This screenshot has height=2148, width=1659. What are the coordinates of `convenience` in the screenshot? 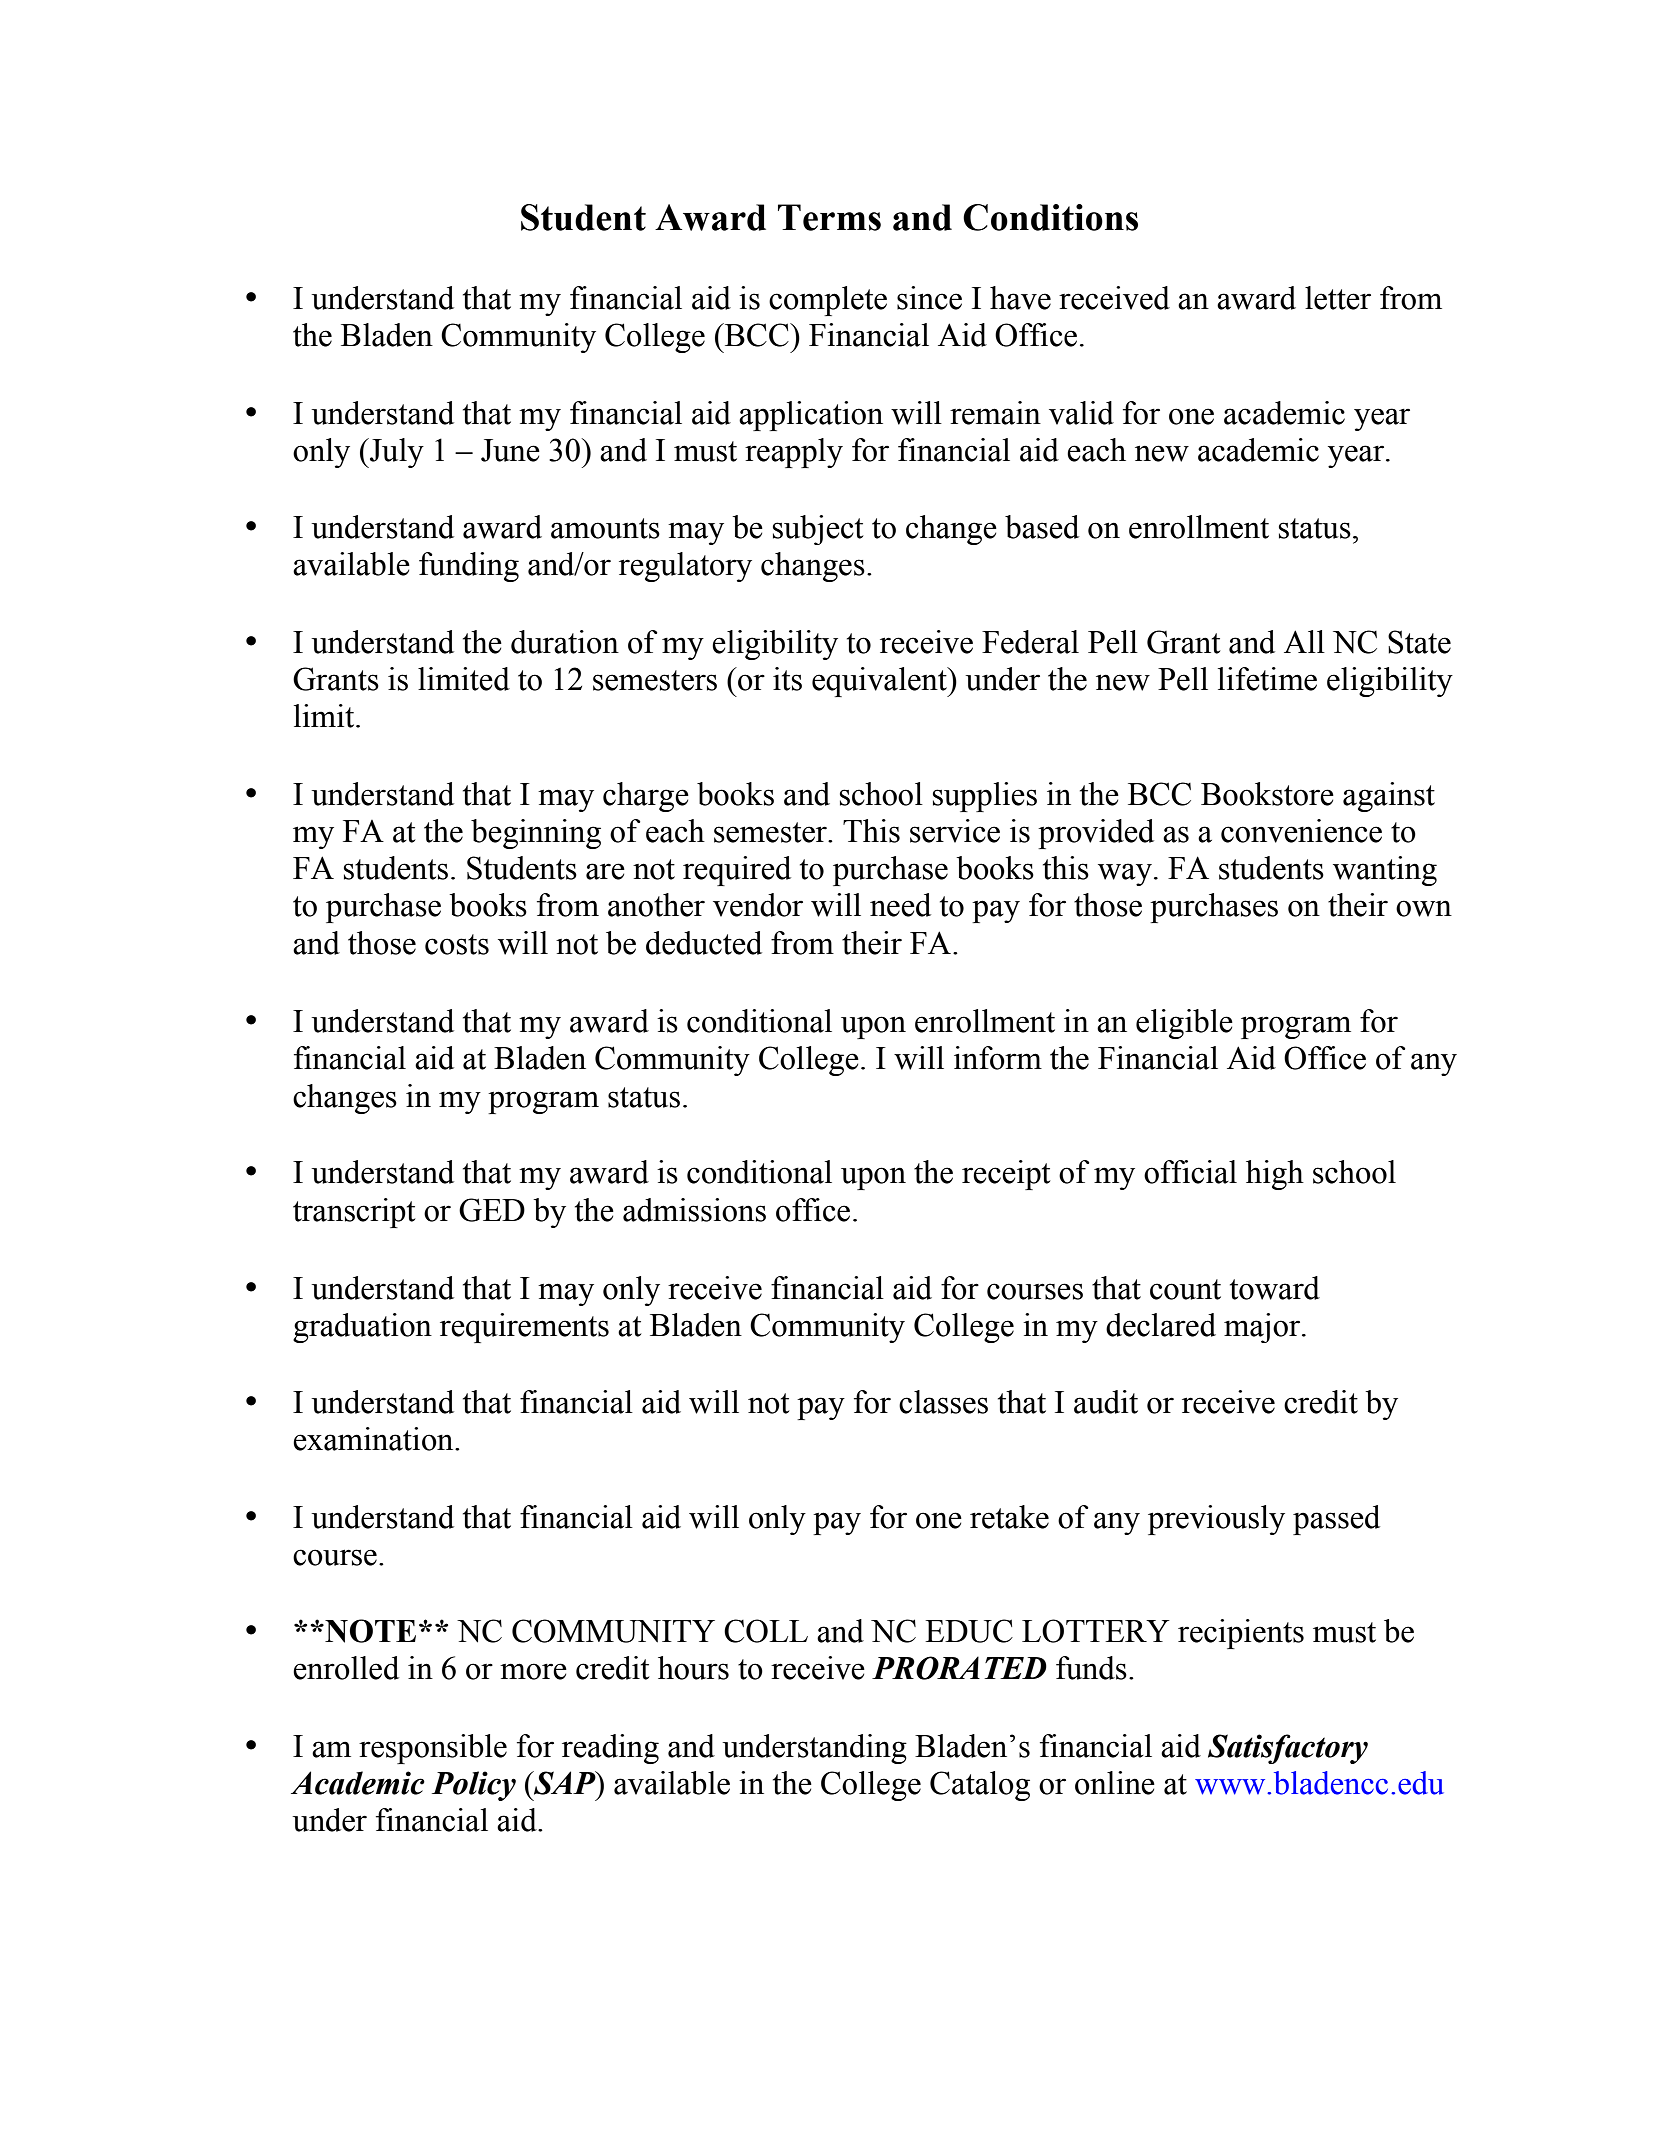 It's located at (1301, 831).
